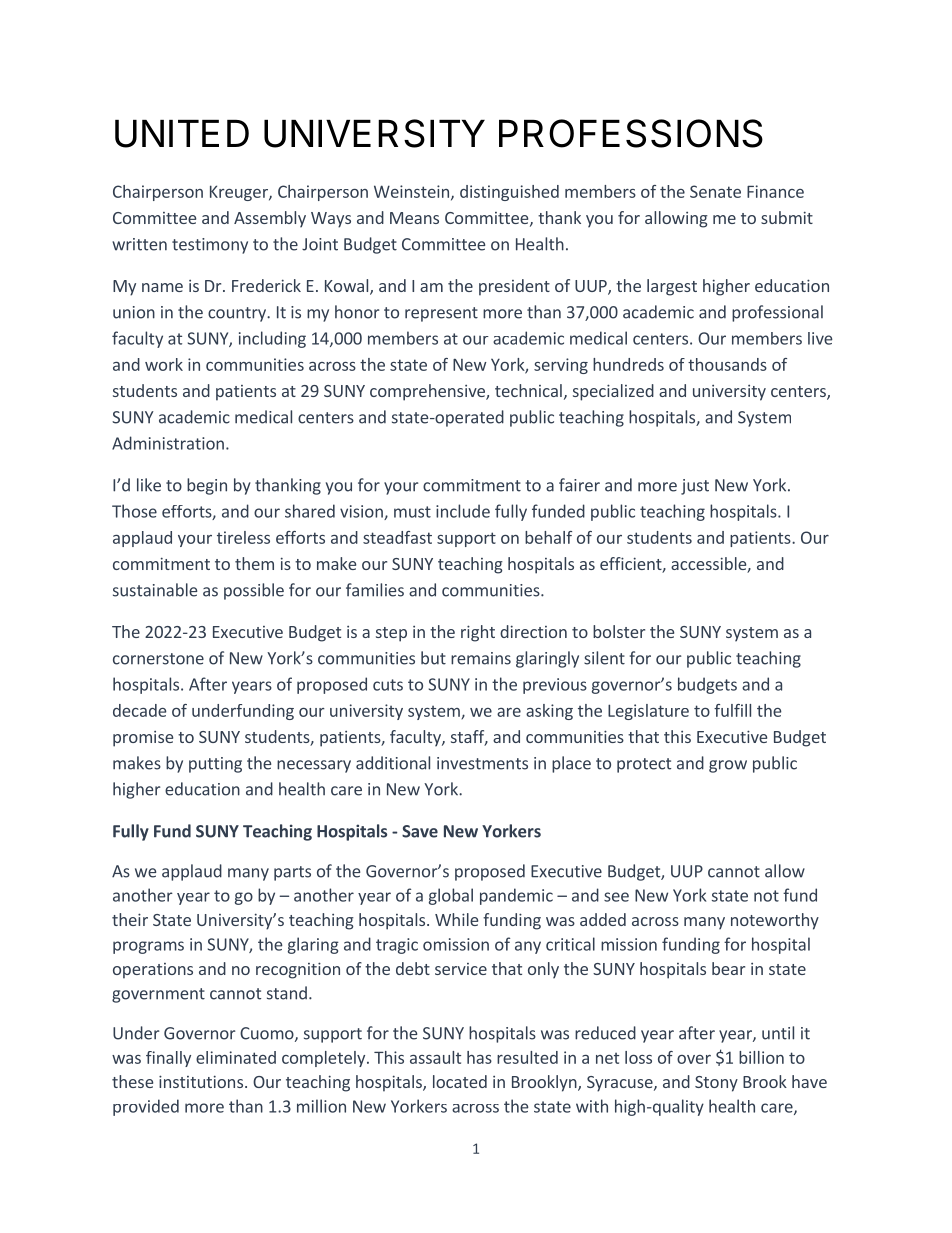  Describe the element at coordinates (695, 487) in the screenshot. I see `just` at that location.
